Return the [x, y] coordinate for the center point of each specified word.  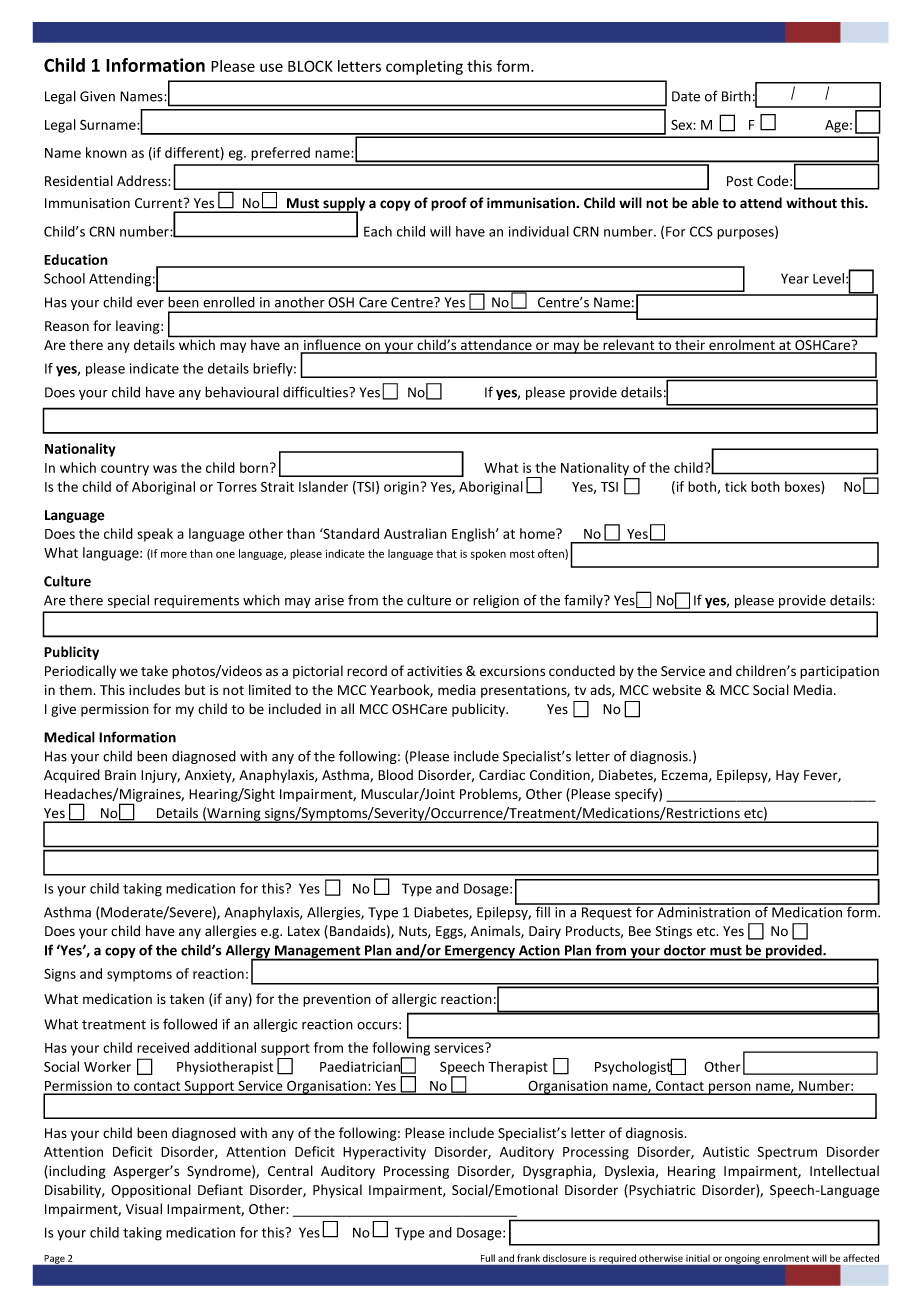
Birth [736, 96]
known [106, 152]
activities [434, 671]
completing [424, 67]
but [195, 689]
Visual [144, 1208]
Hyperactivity [384, 1153]
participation [839, 672]
